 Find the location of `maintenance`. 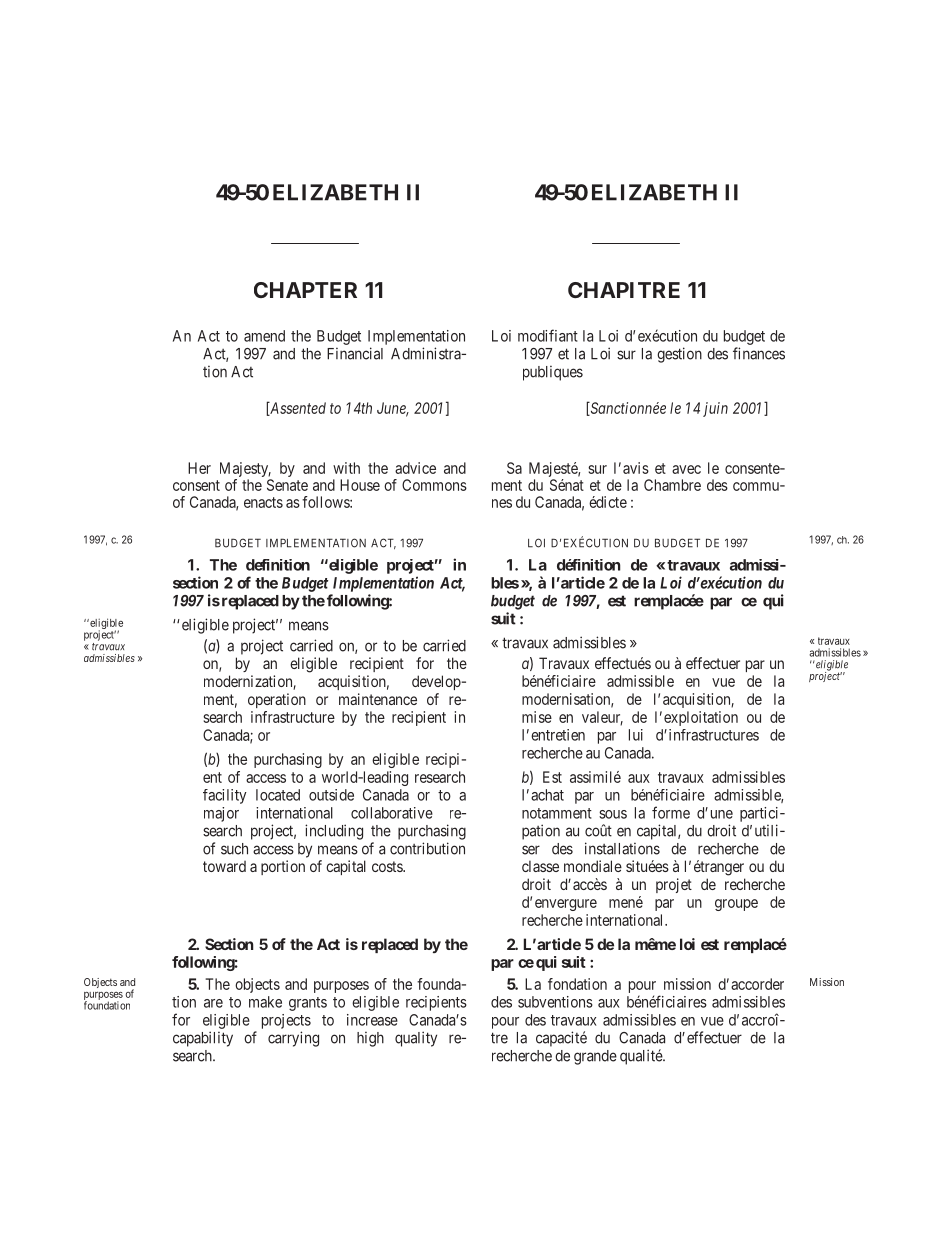

maintenance is located at coordinates (378, 699).
